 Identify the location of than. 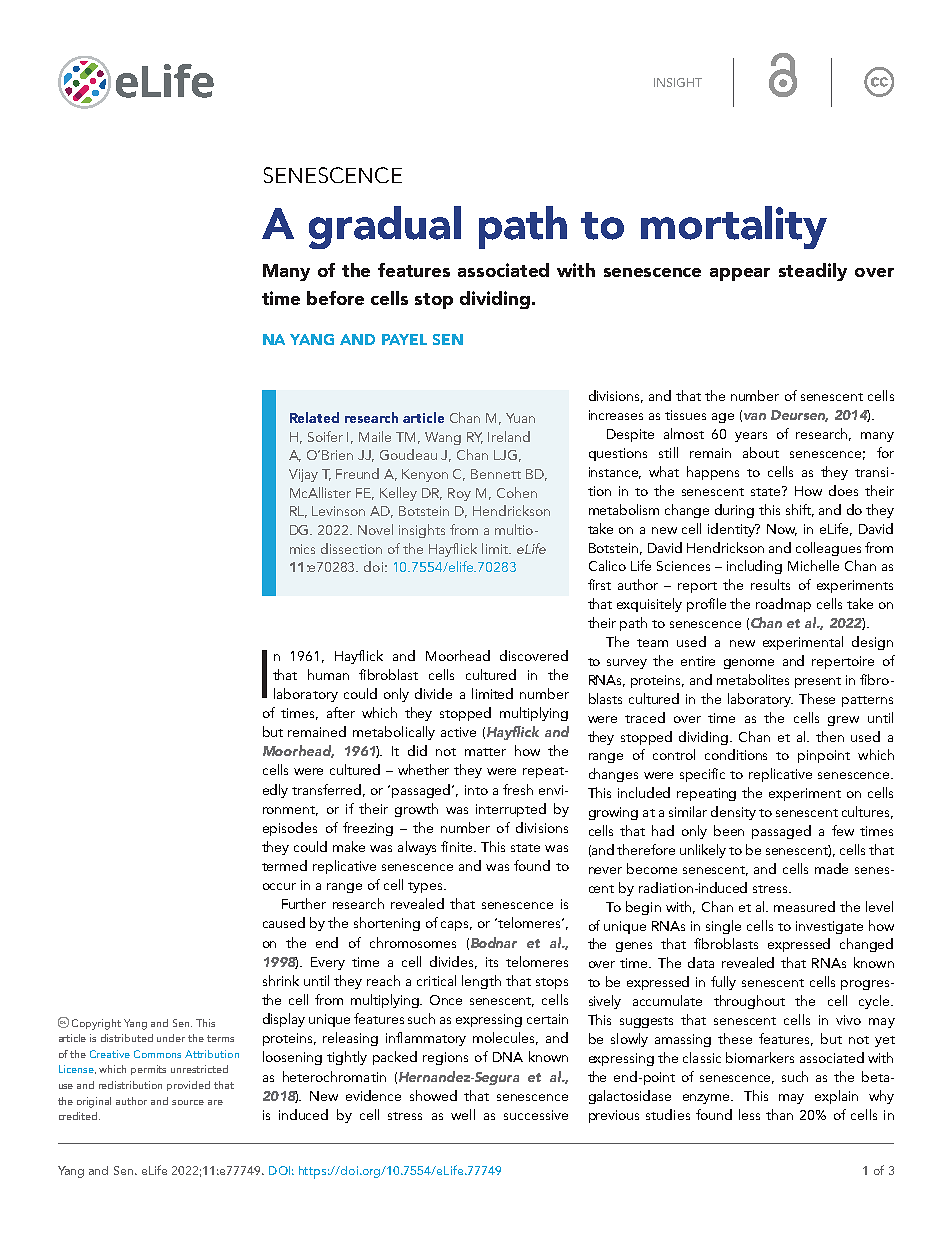
(779, 1114).
